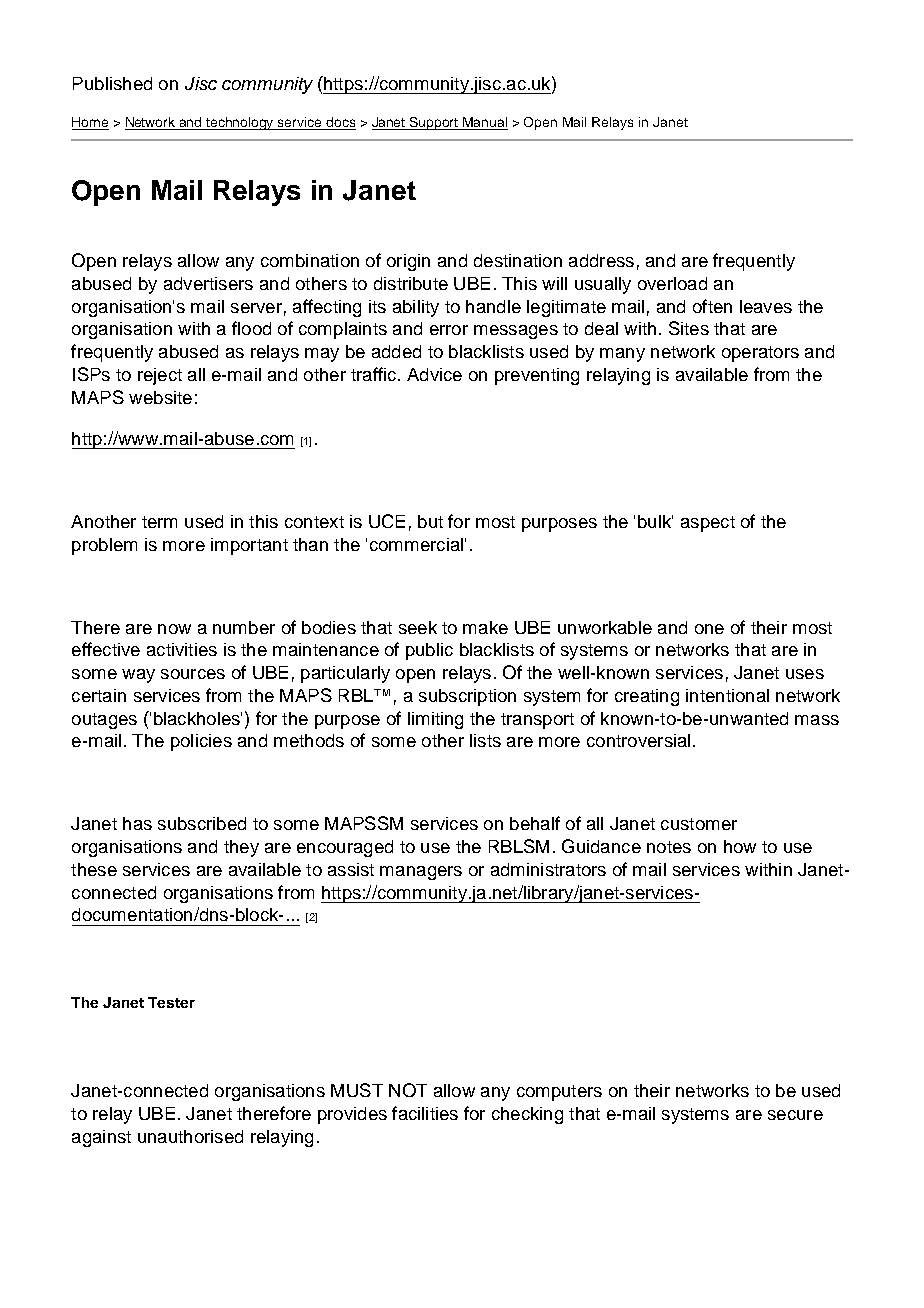 This document has width=924, height=1308. Describe the element at coordinates (601, 260) in the document. I see `address` at that location.
